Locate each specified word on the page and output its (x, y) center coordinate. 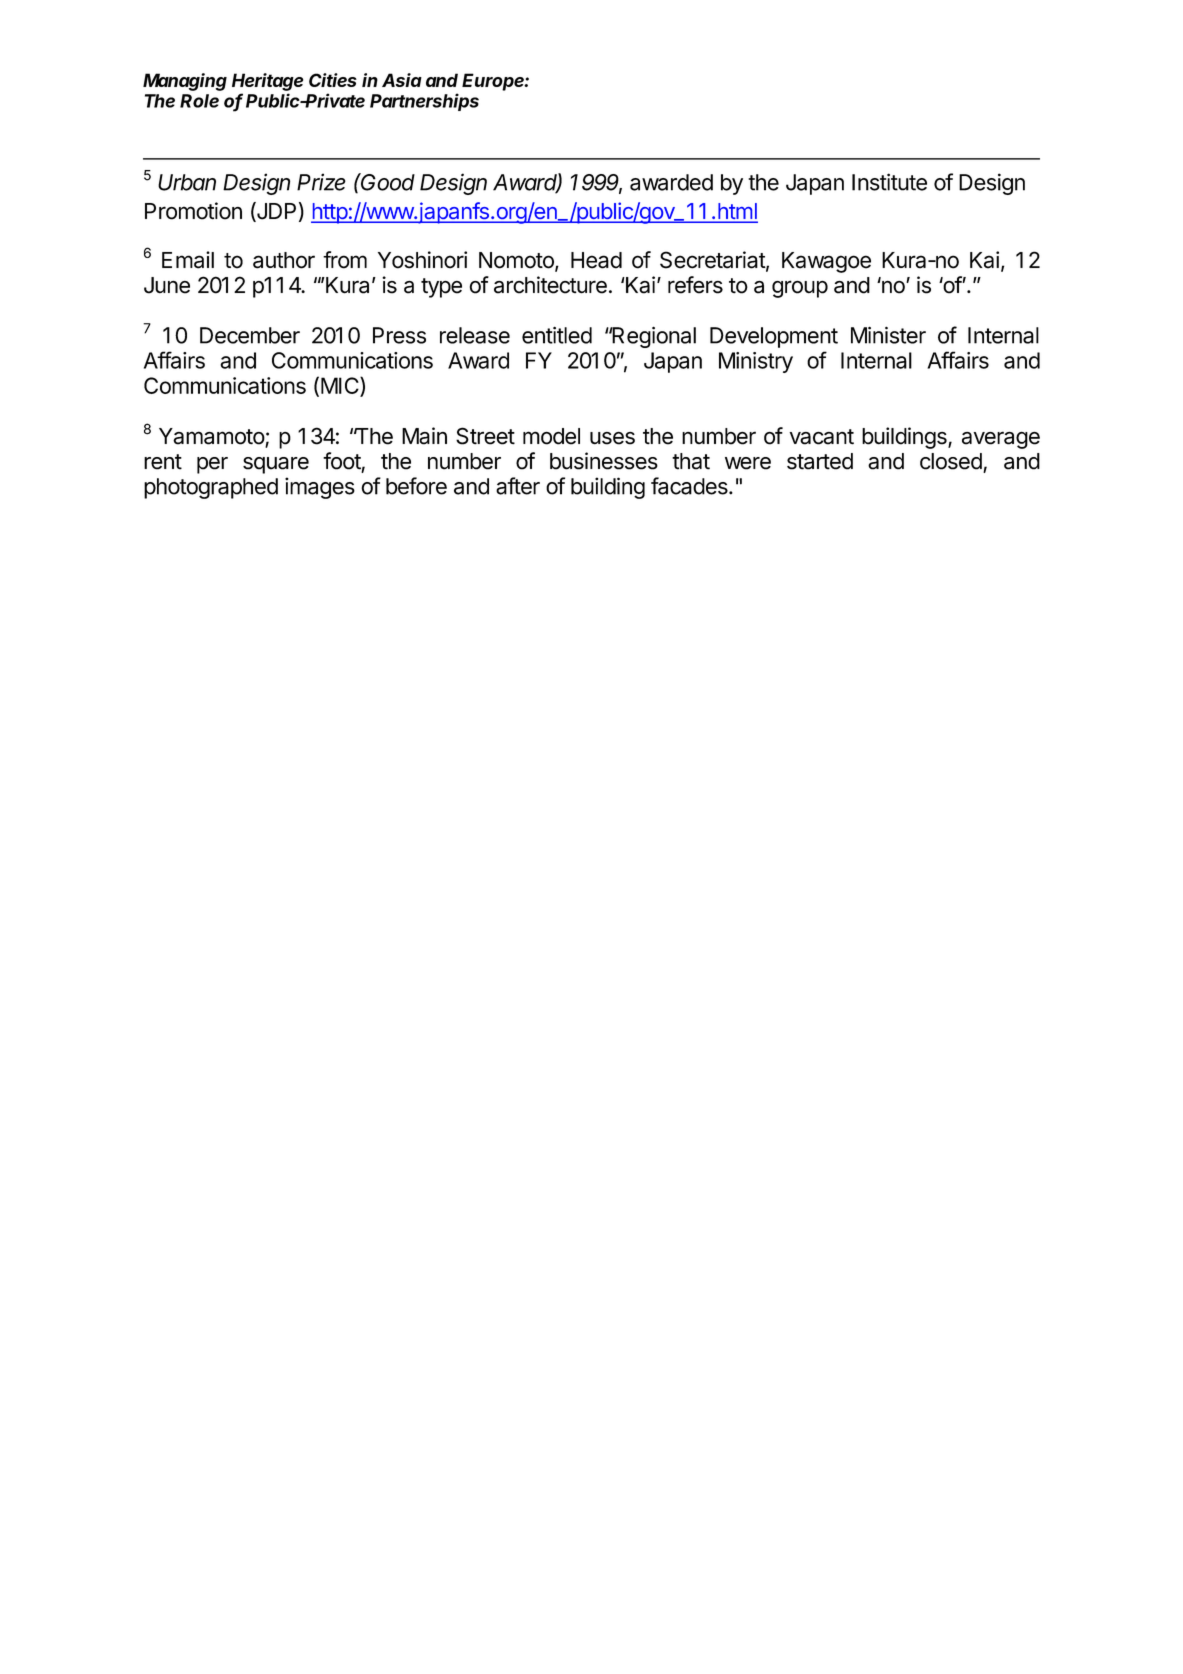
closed (952, 462)
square (276, 465)
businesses (604, 461)
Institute (889, 182)
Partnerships (424, 102)
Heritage (267, 82)
